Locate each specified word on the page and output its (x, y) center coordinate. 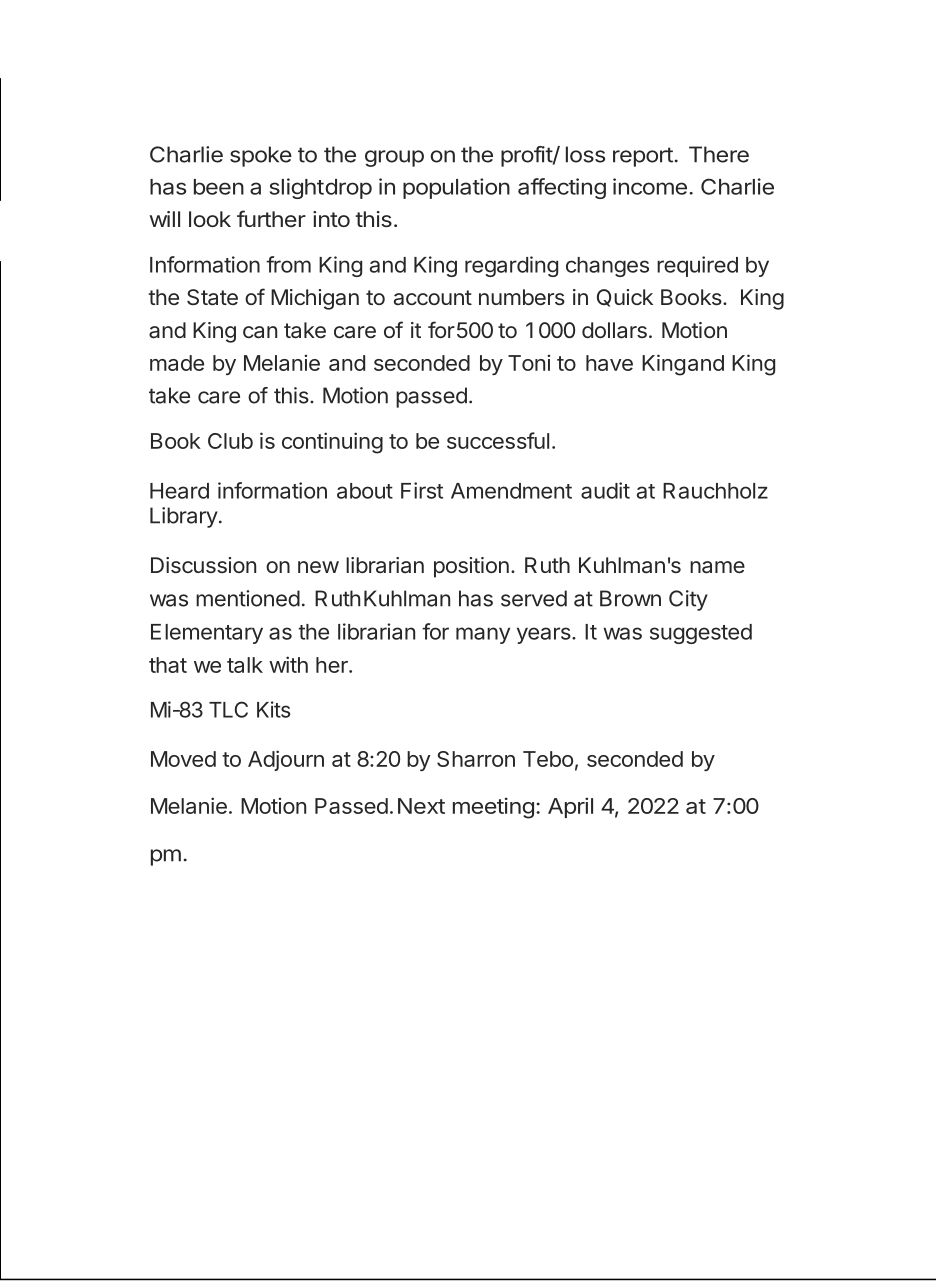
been (219, 187)
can (260, 332)
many (483, 635)
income (650, 186)
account (433, 297)
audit (605, 490)
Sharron (476, 759)
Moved (183, 759)
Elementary (207, 634)
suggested (701, 634)
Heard (179, 491)
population (456, 188)
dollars (614, 330)
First (422, 490)
